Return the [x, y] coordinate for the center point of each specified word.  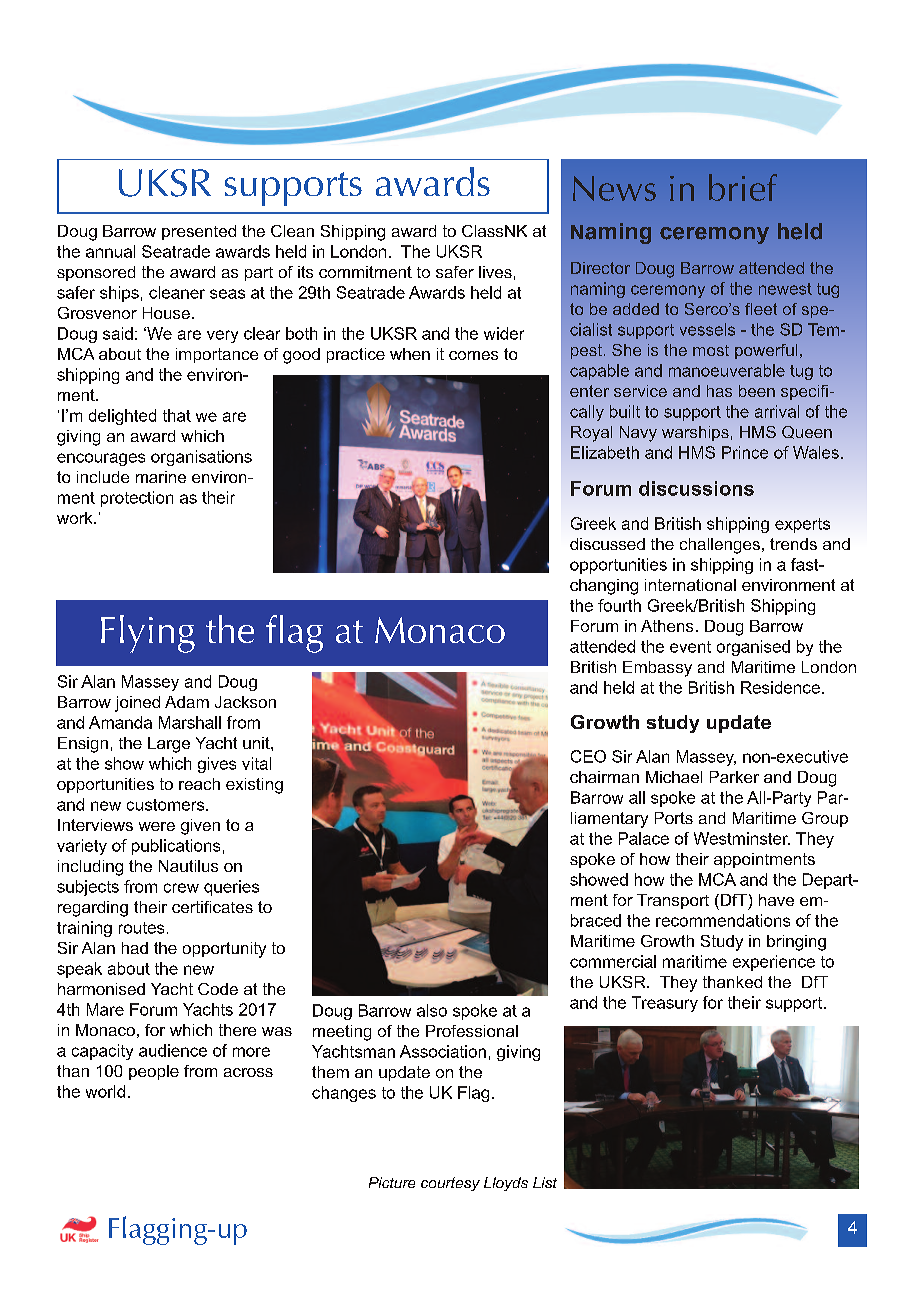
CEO [588, 756]
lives [495, 272]
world [105, 1091]
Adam [187, 702]
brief [743, 187]
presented [199, 232]
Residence [780, 687]
